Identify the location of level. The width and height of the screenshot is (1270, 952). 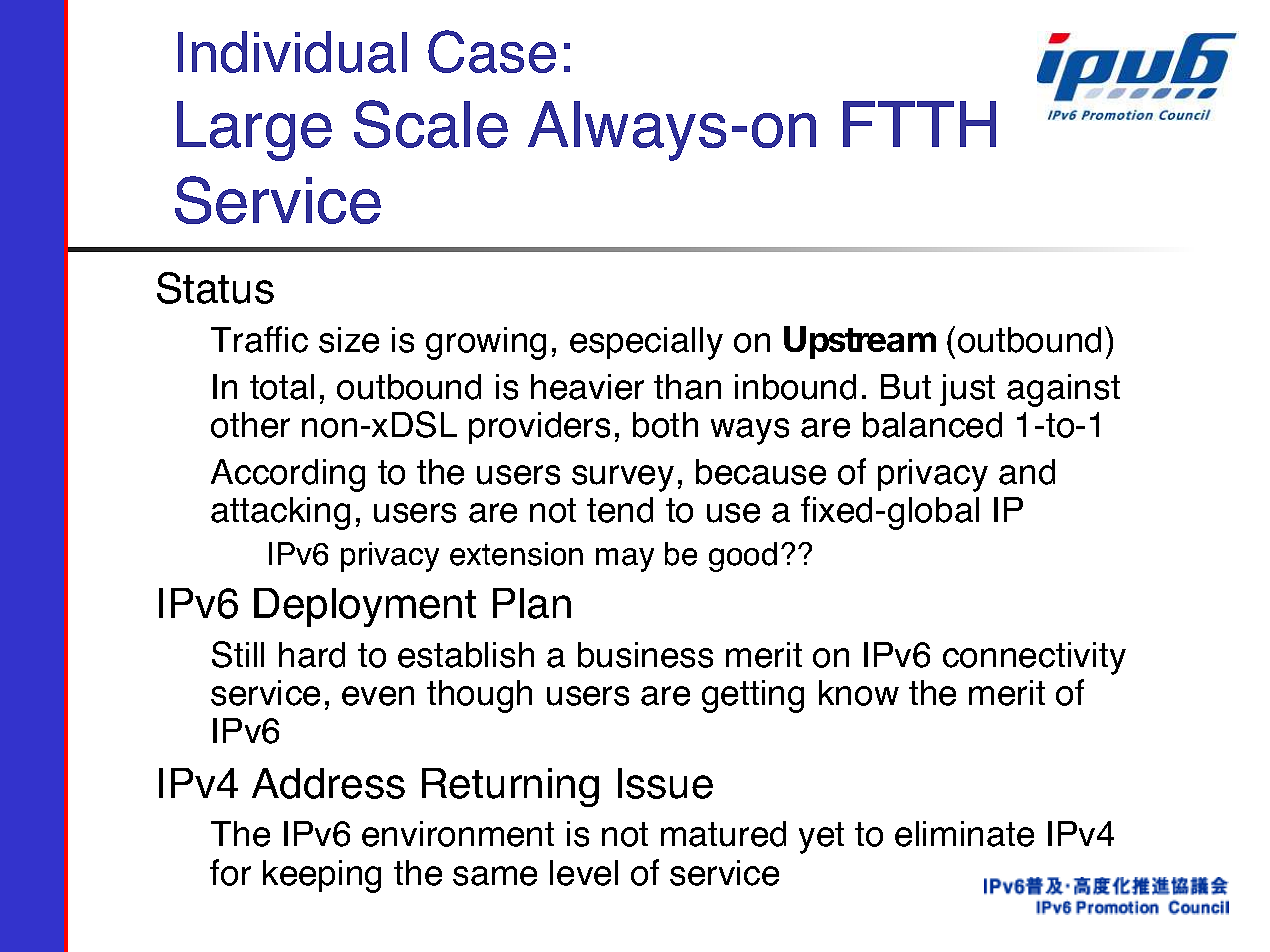
(584, 873).
